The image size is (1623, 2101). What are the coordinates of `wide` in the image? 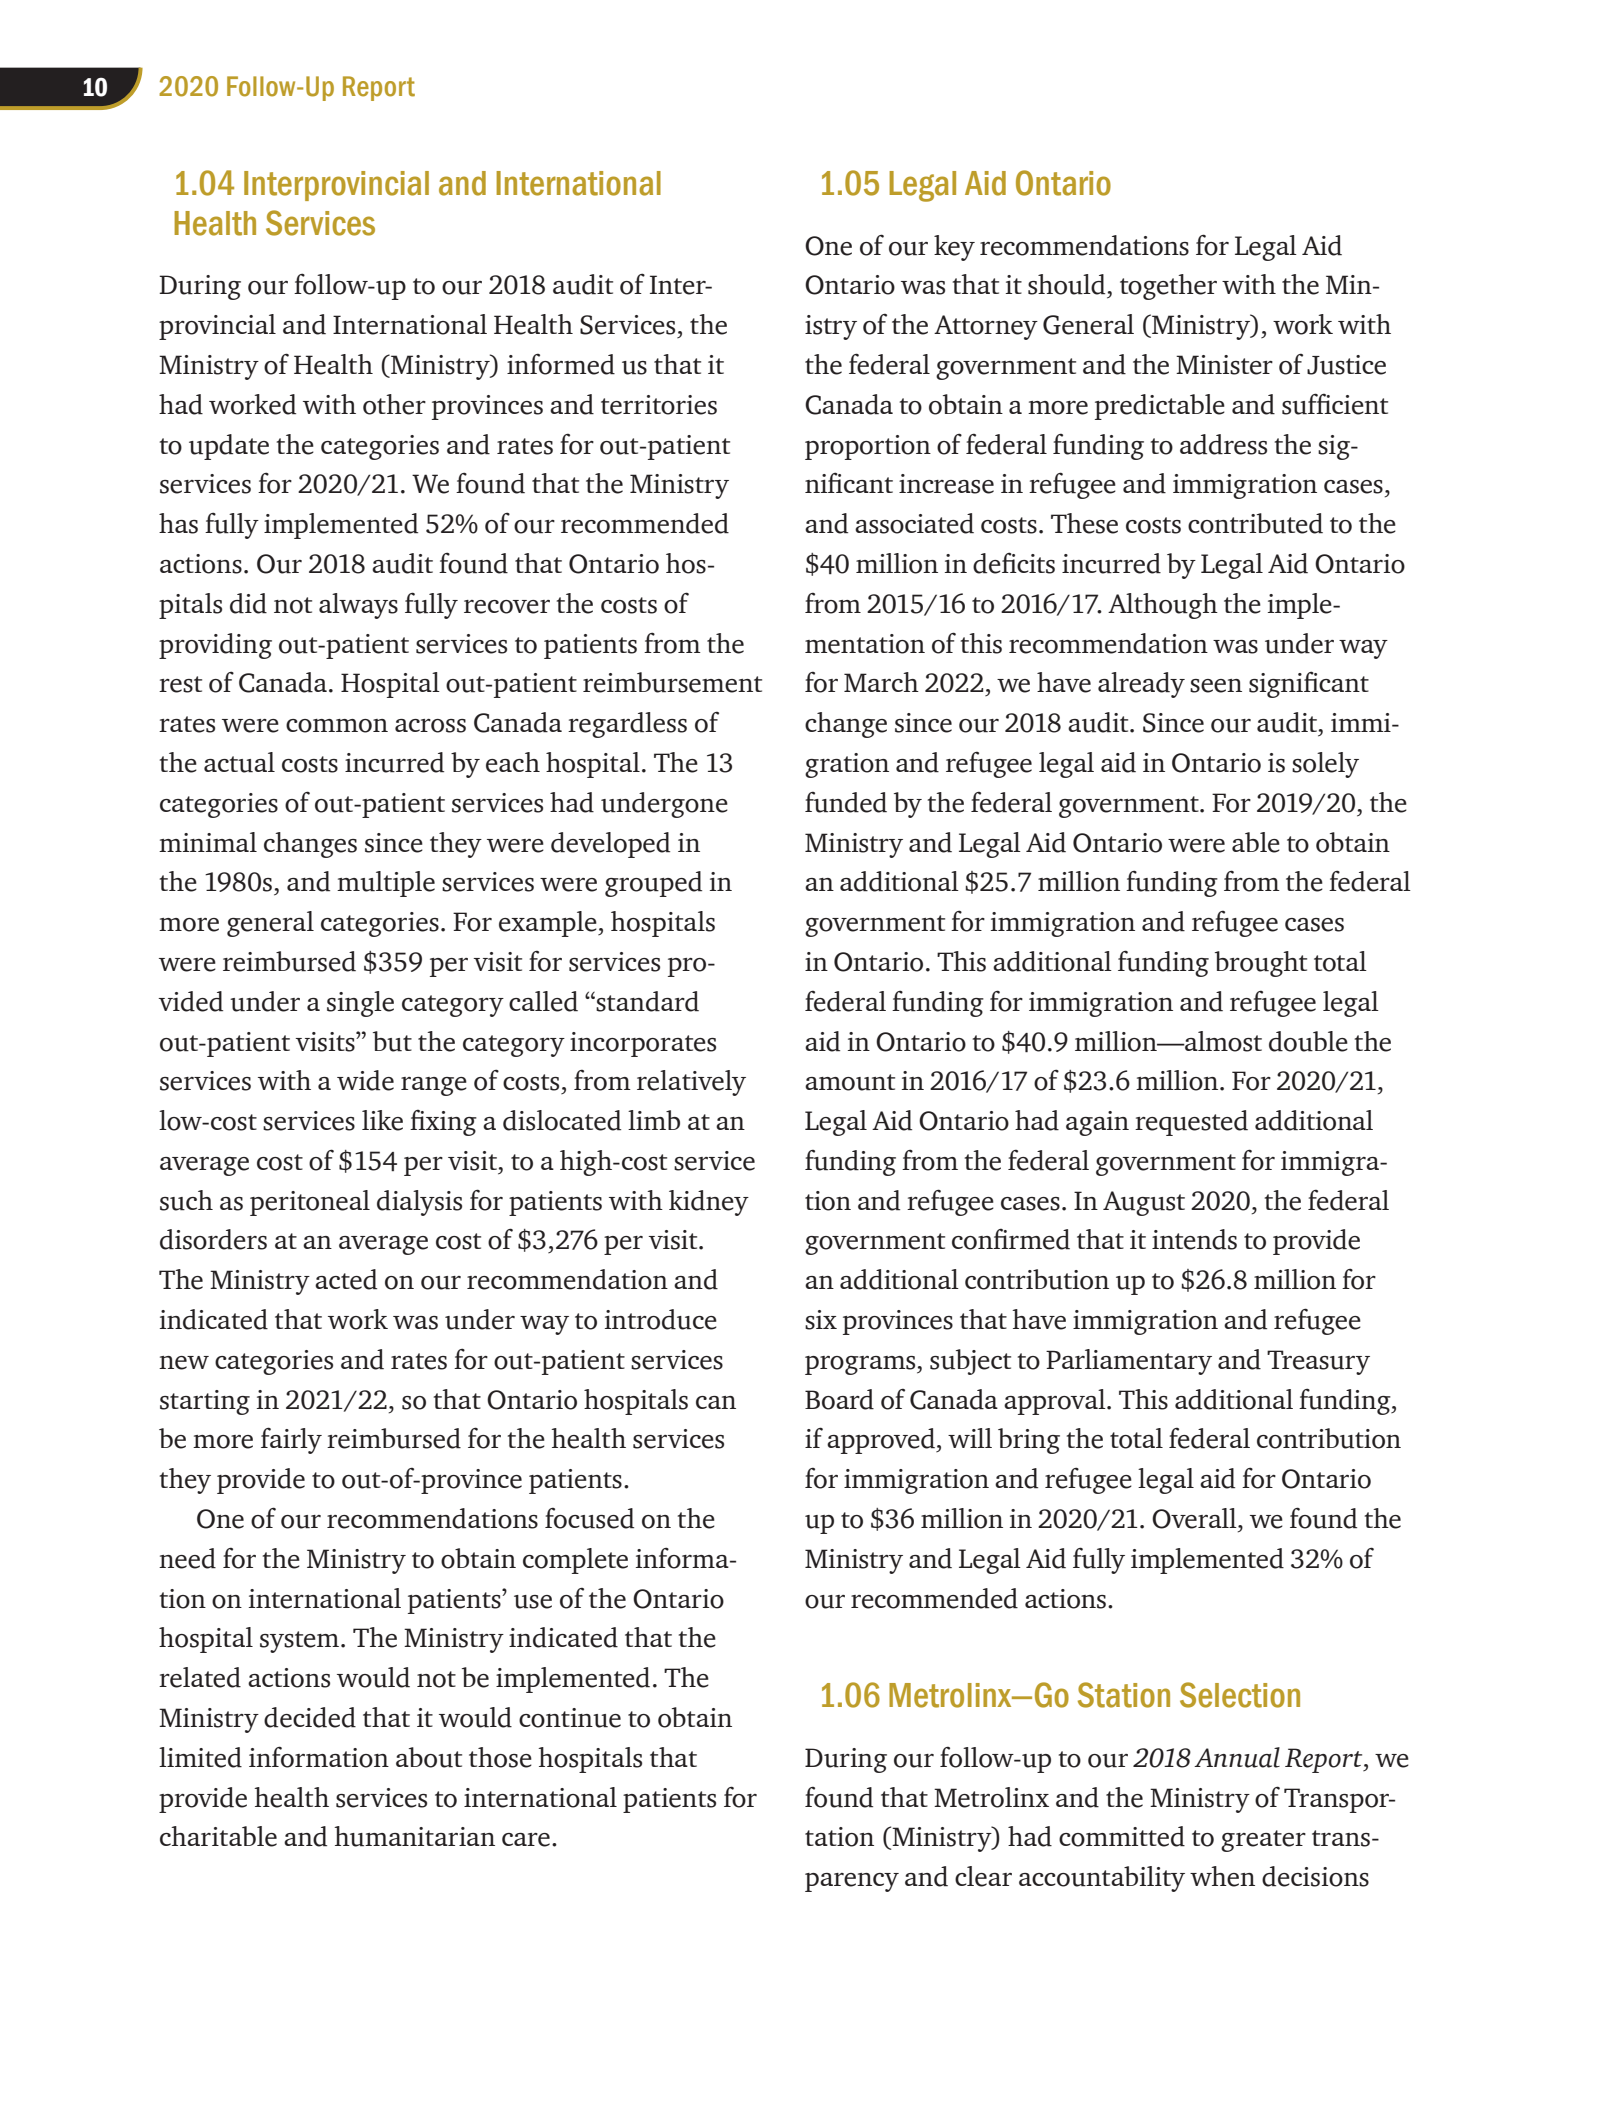 It's located at (365, 1080).
